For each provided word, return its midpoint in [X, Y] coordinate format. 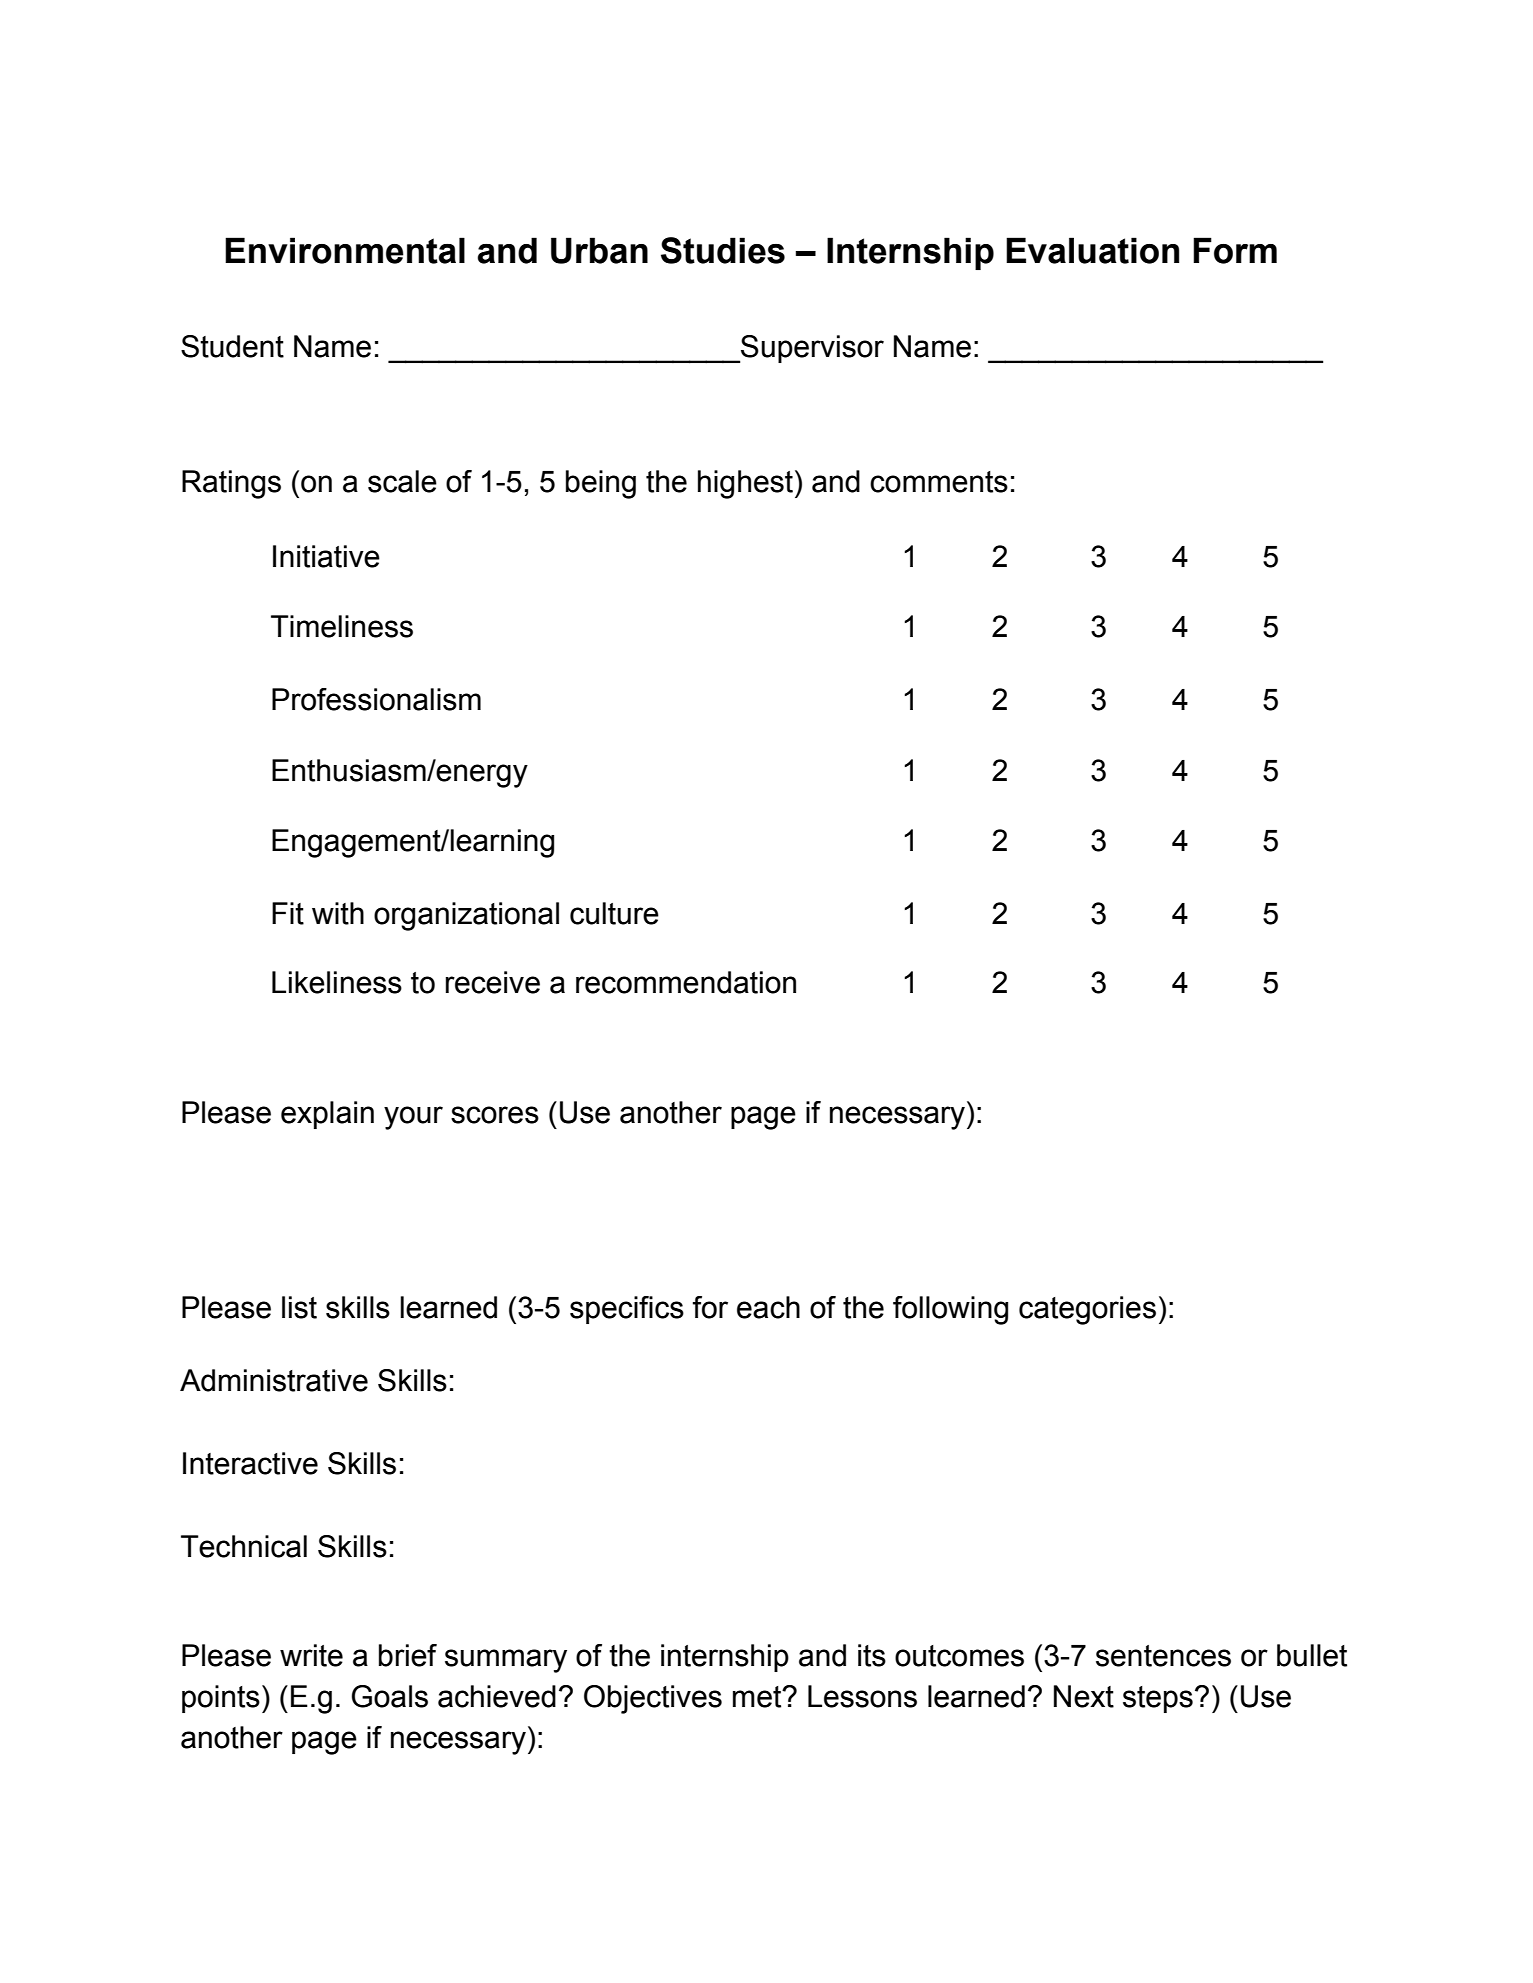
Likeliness [337, 982]
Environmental [345, 250]
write [311, 1655]
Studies [723, 250]
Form [1235, 250]
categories [1087, 1310]
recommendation [686, 982]
